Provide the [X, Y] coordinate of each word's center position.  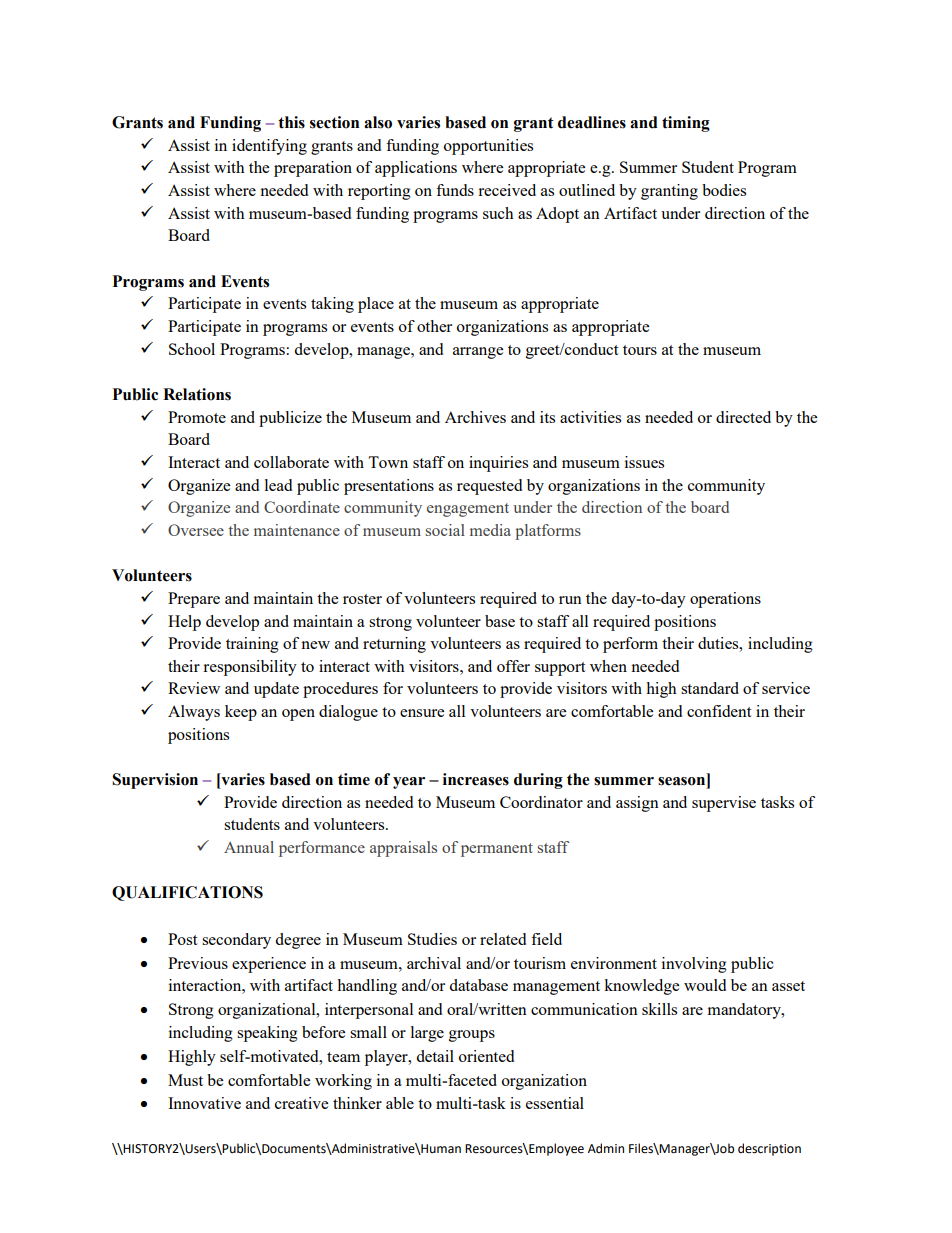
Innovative [204, 1103]
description [769, 1149]
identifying [269, 147]
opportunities [488, 147]
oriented [486, 1056]
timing [686, 124]
